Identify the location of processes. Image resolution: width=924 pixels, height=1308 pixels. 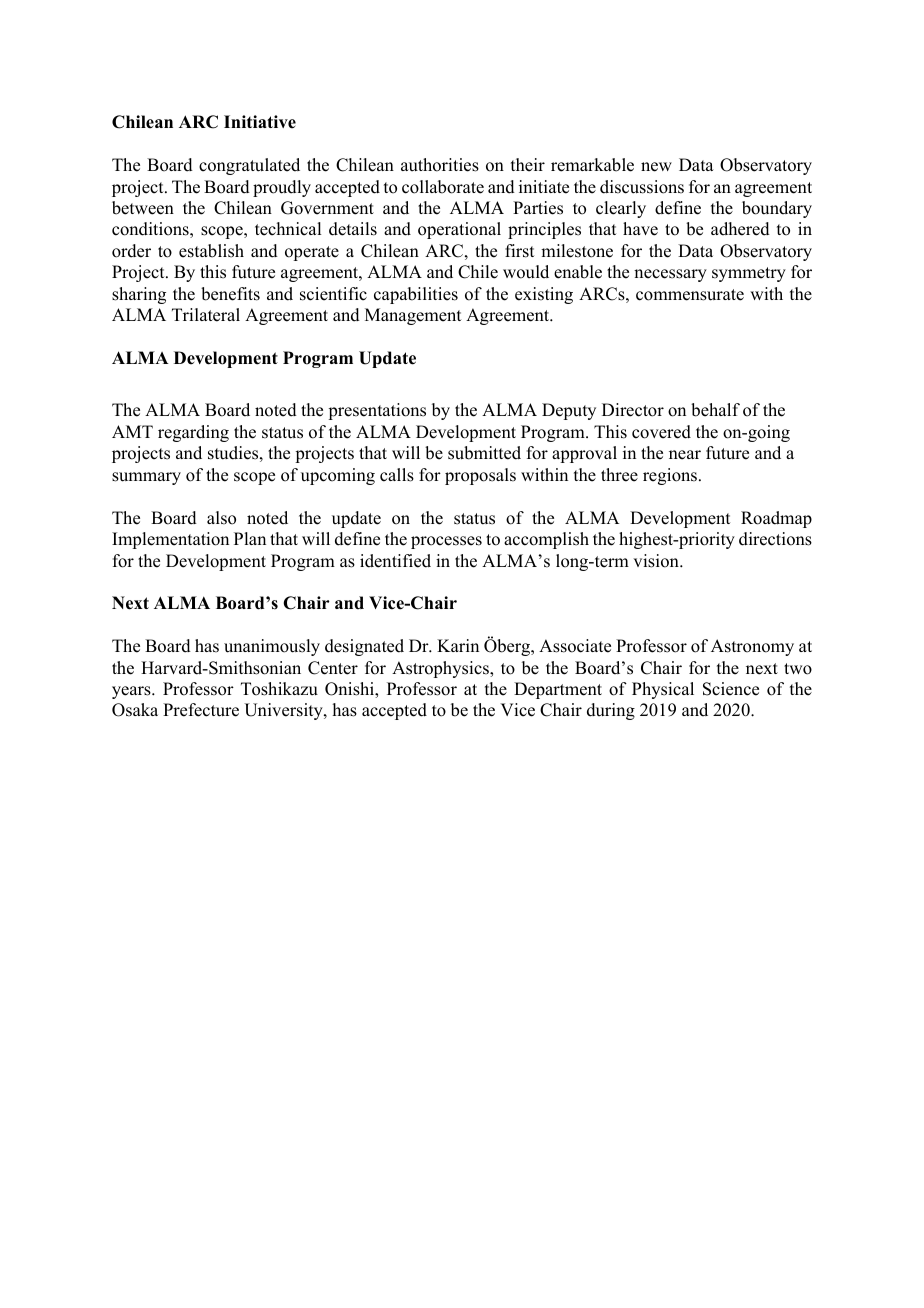
(446, 542).
